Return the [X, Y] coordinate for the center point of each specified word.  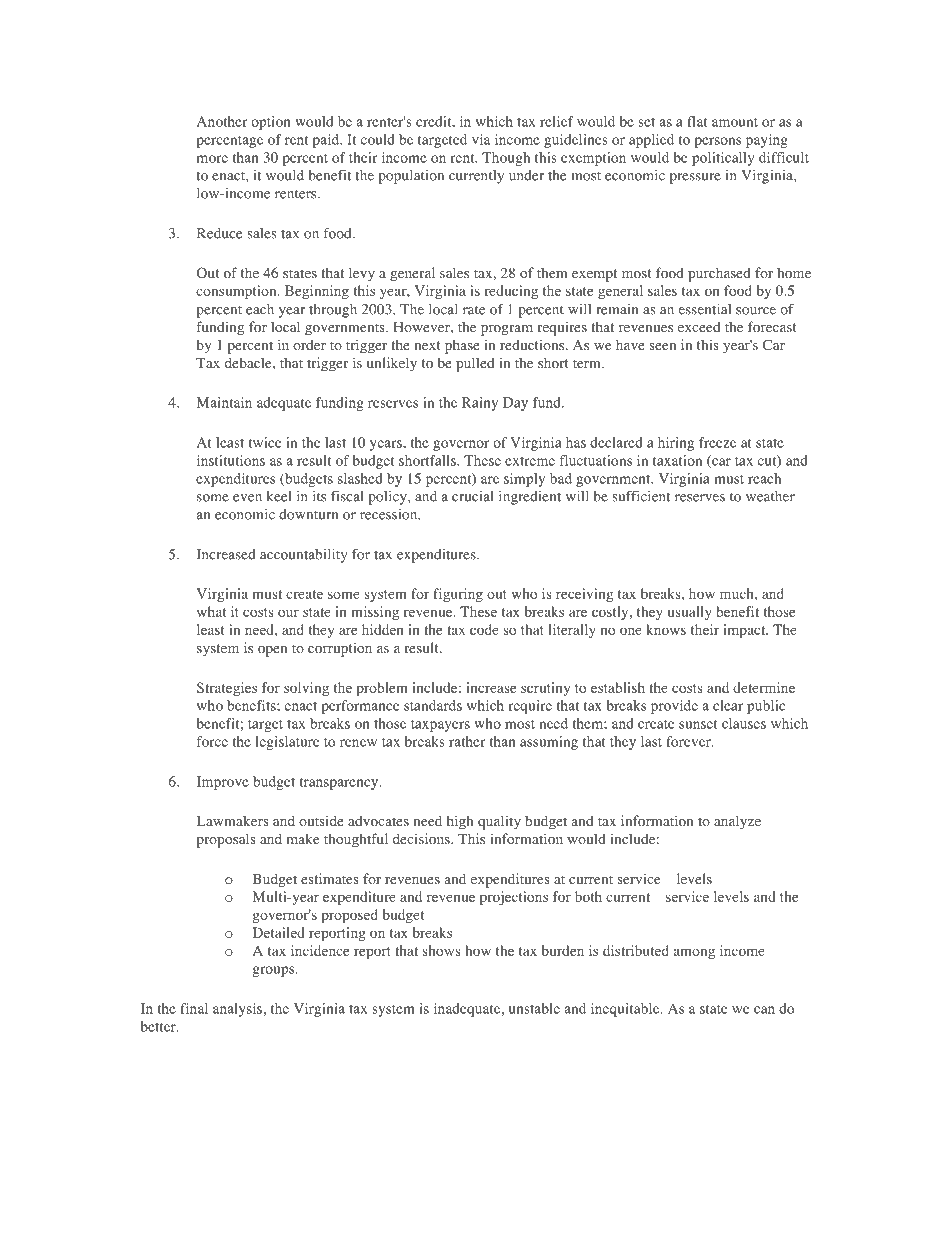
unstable [534, 1008]
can [764, 1010]
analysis [237, 1010]
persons [718, 142]
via [481, 139]
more [212, 159]
